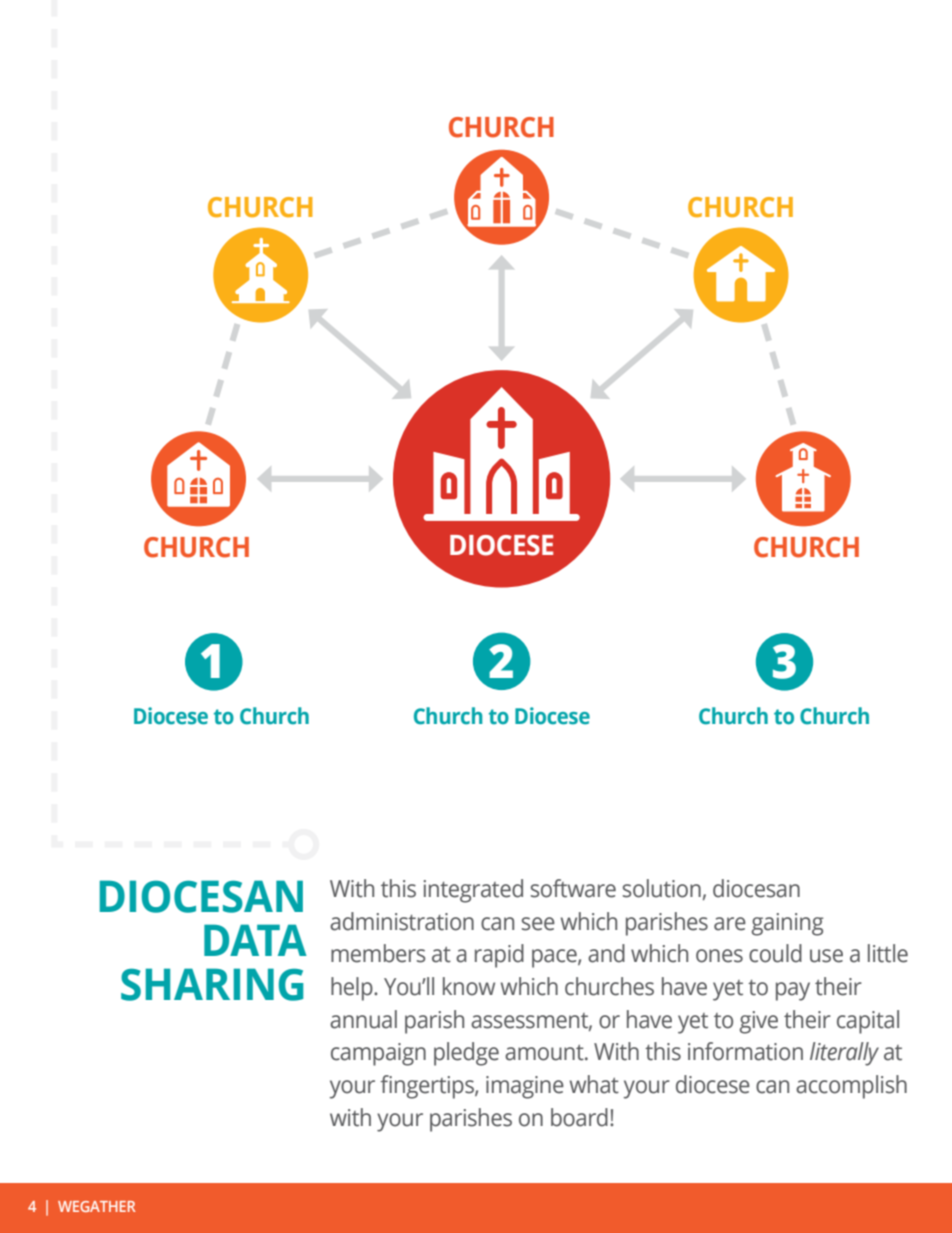  Describe the element at coordinates (255, 940) in the page. I see `DATA` at that location.
